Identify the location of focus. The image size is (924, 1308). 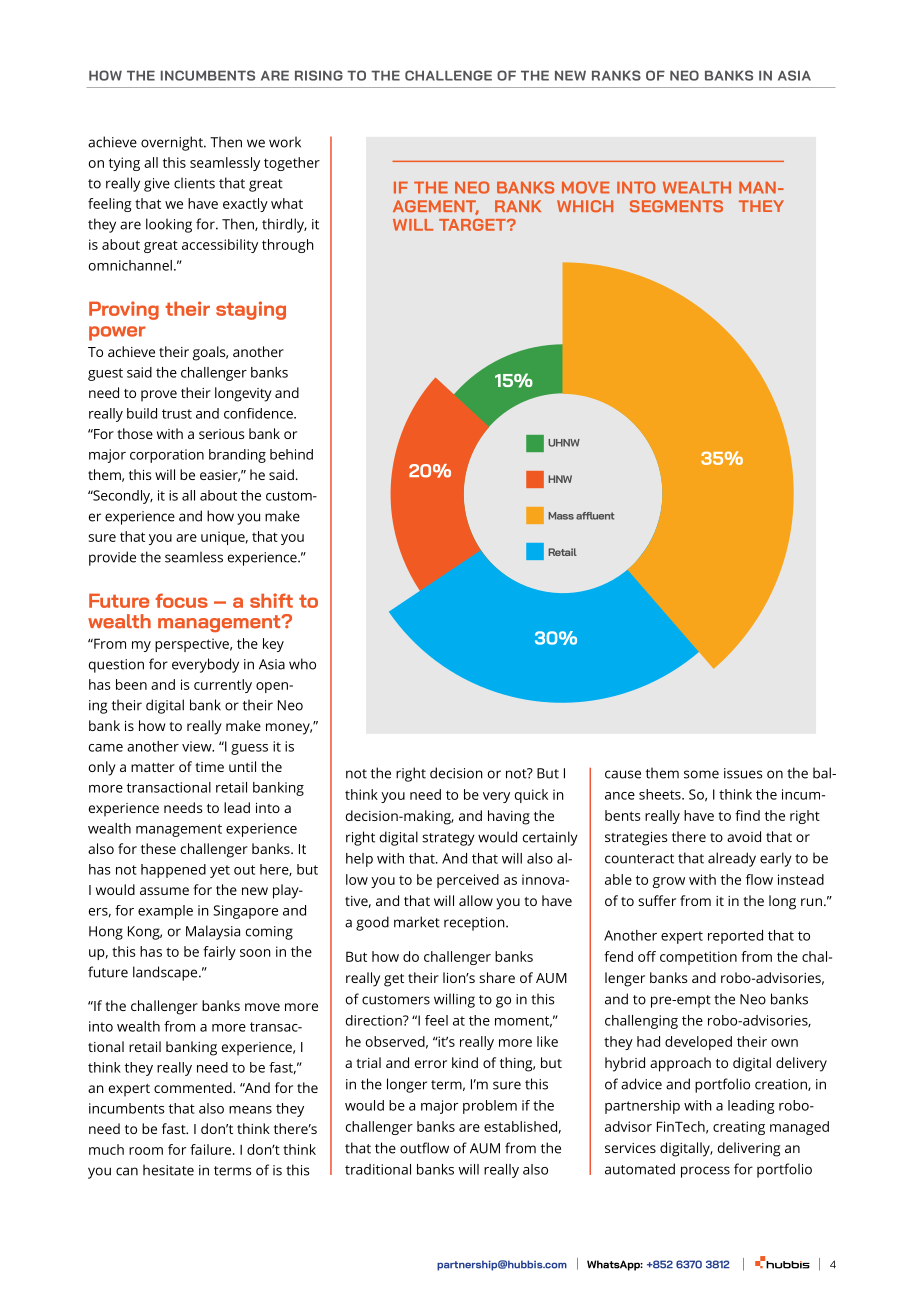
(181, 600).
